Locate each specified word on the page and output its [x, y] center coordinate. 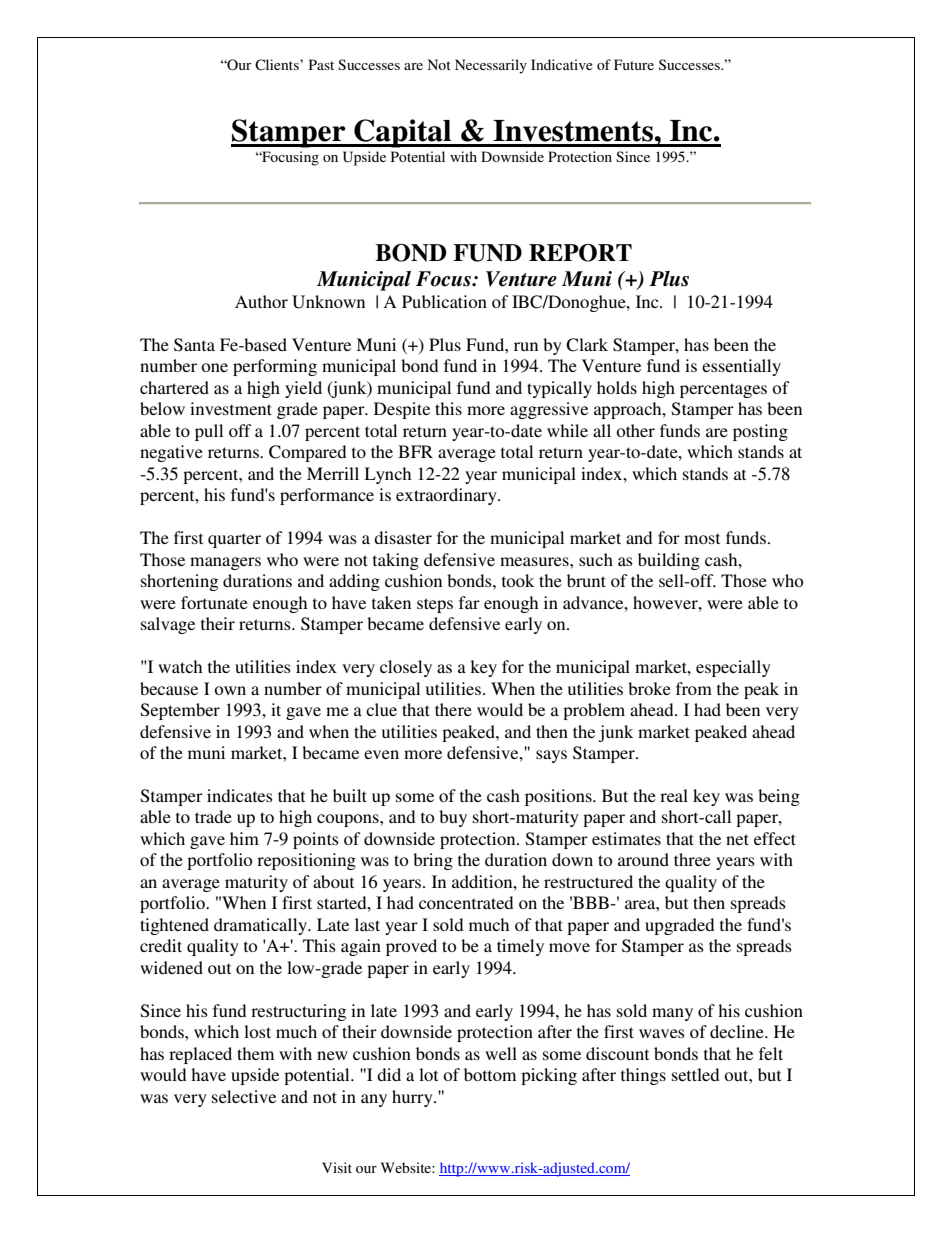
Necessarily [491, 66]
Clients [278, 65]
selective [244, 1096]
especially [733, 668]
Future [634, 64]
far [469, 602]
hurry [413, 1098]
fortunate [214, 602]
